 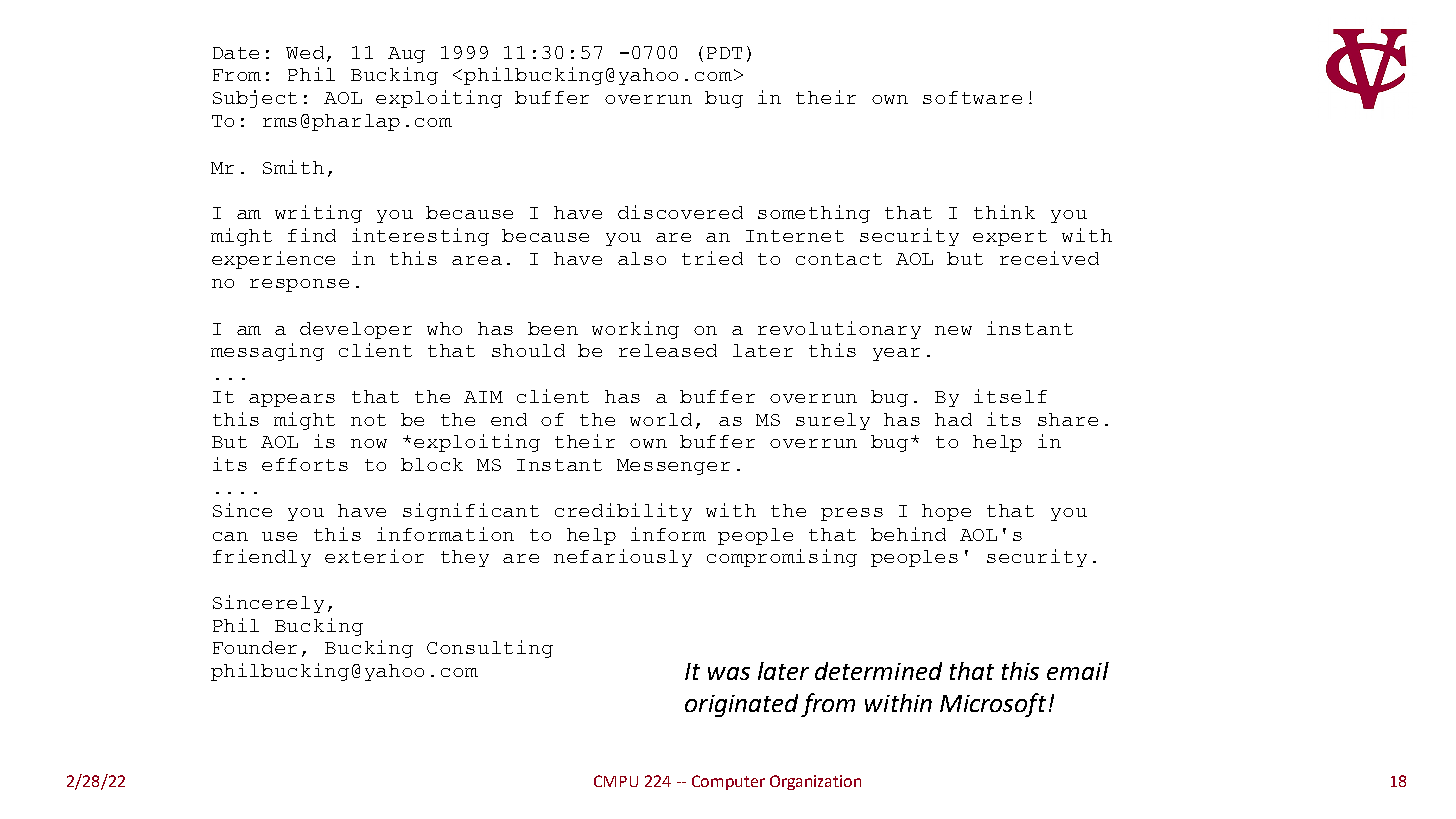 I want to click on not, so click(x=368, y=420).
